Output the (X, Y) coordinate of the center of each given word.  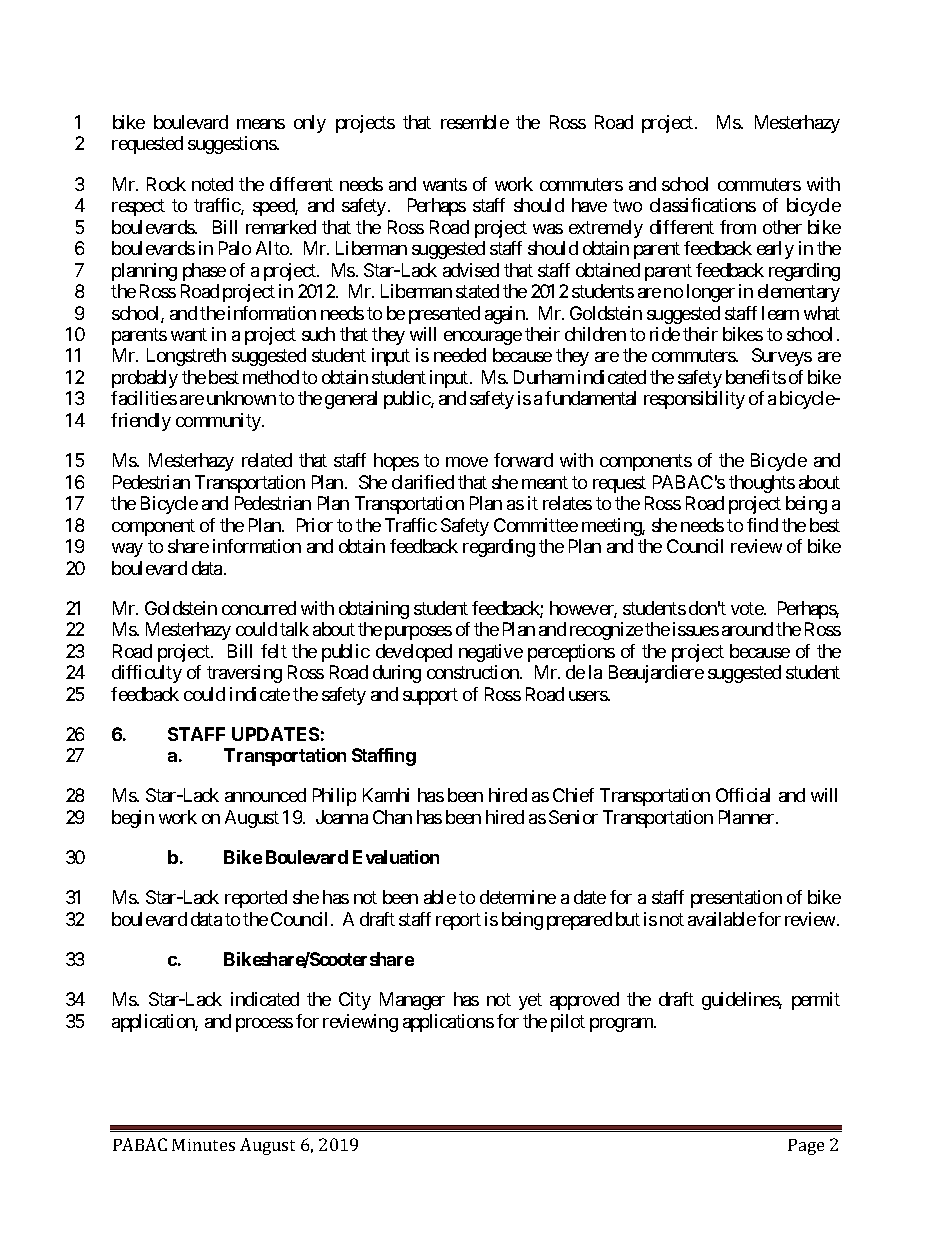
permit (816, 1001)
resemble (475, 122)
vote (748, 608)
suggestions (232, 145)
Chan (392, 817)
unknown (241, 398)
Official (743, 795)
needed (460, 355)
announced (265, 795)
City (355, 1001)
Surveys (782, 357)
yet (530, 1001)
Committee (536, 525)
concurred (259, 608)
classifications (703, 205)
